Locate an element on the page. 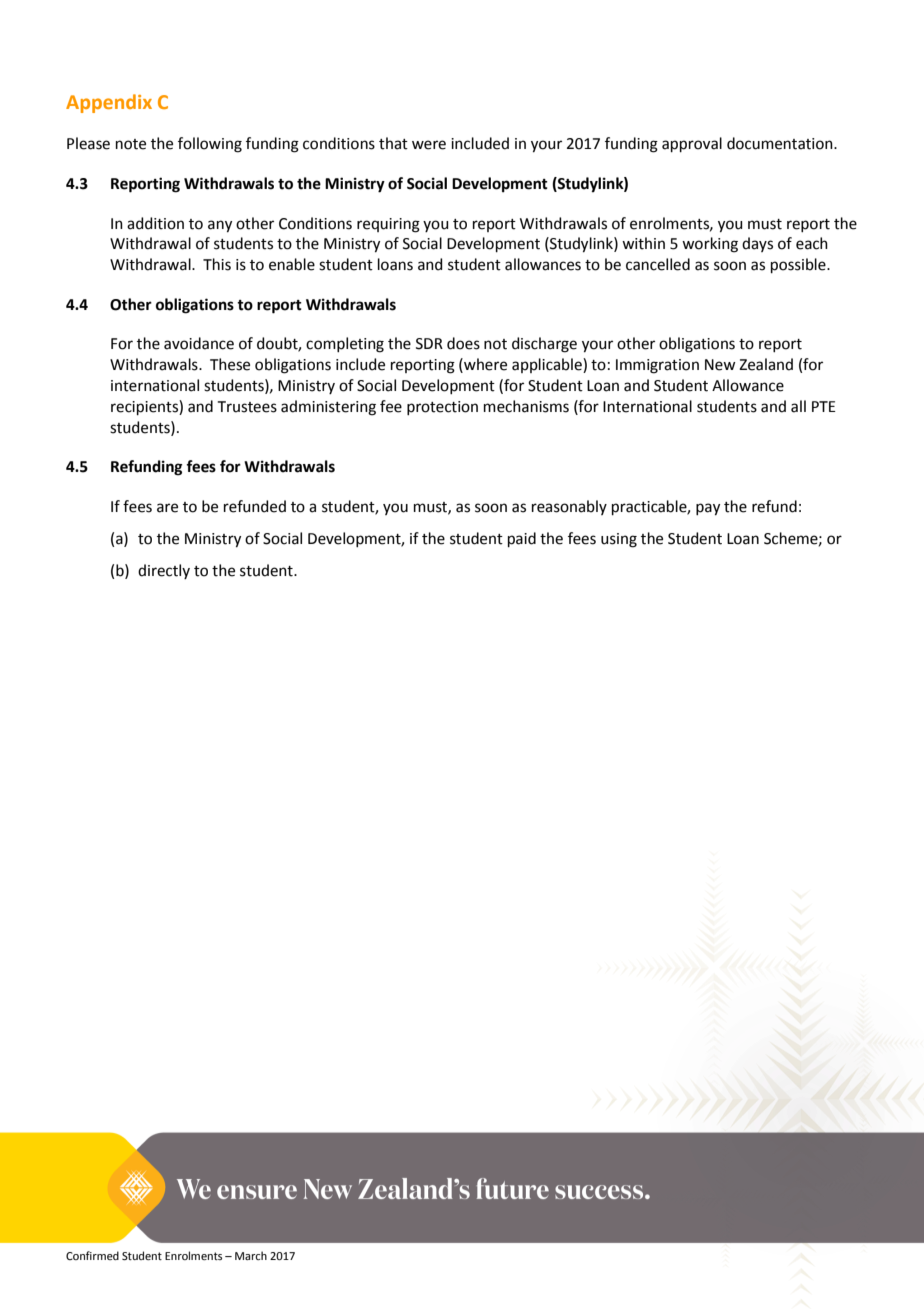 The height and width of the document is (1309, 924). Trustees is located at coordinates (247, 407).
